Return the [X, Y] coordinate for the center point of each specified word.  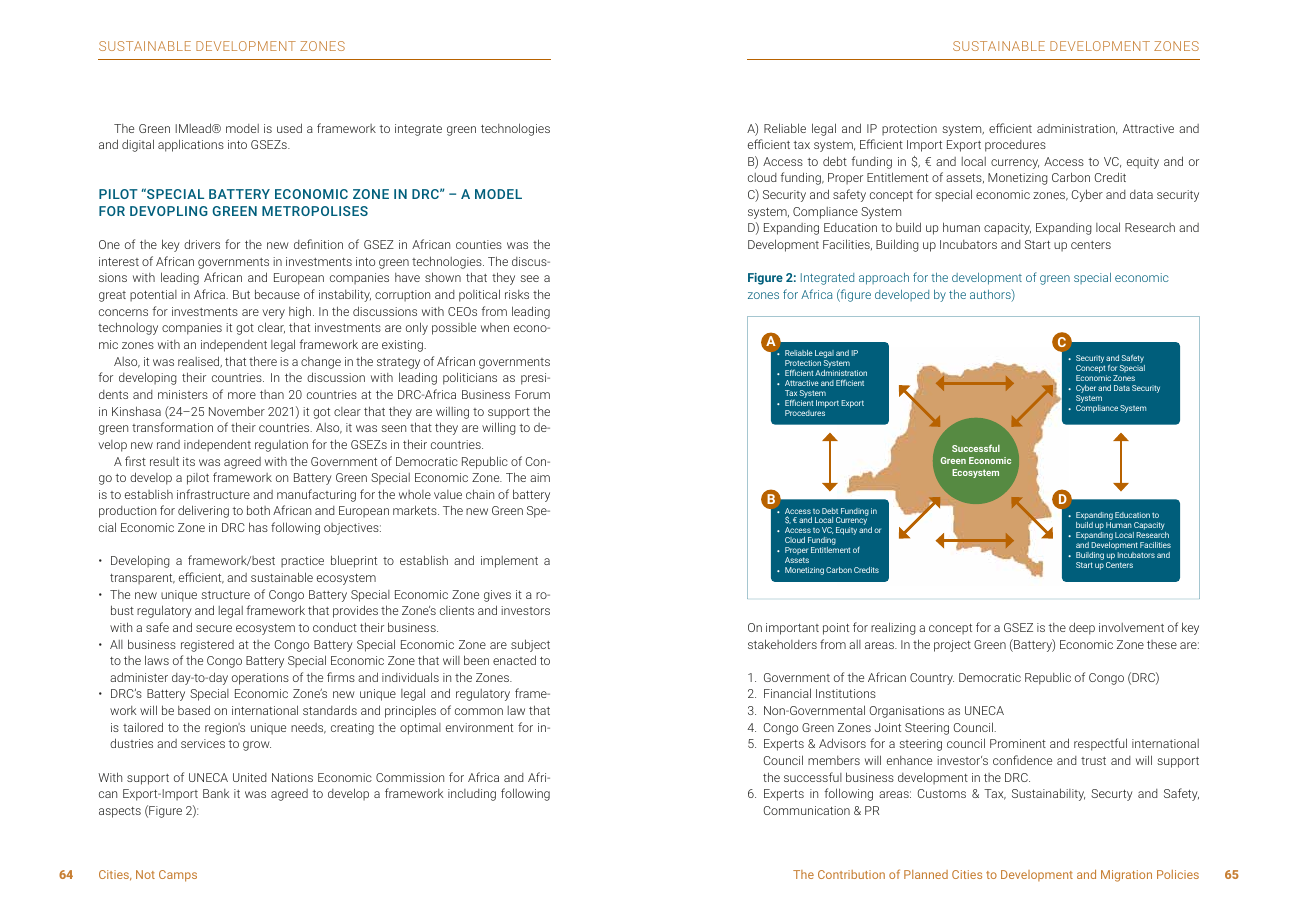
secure [214, 628]
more [242, 395]
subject [530, 645]
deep [1082, 628]
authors [991, 295]
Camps [178, 876]
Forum [532, 394]
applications [191, 145]
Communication [807, 810]
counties [479, 244]
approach [884, 279]
